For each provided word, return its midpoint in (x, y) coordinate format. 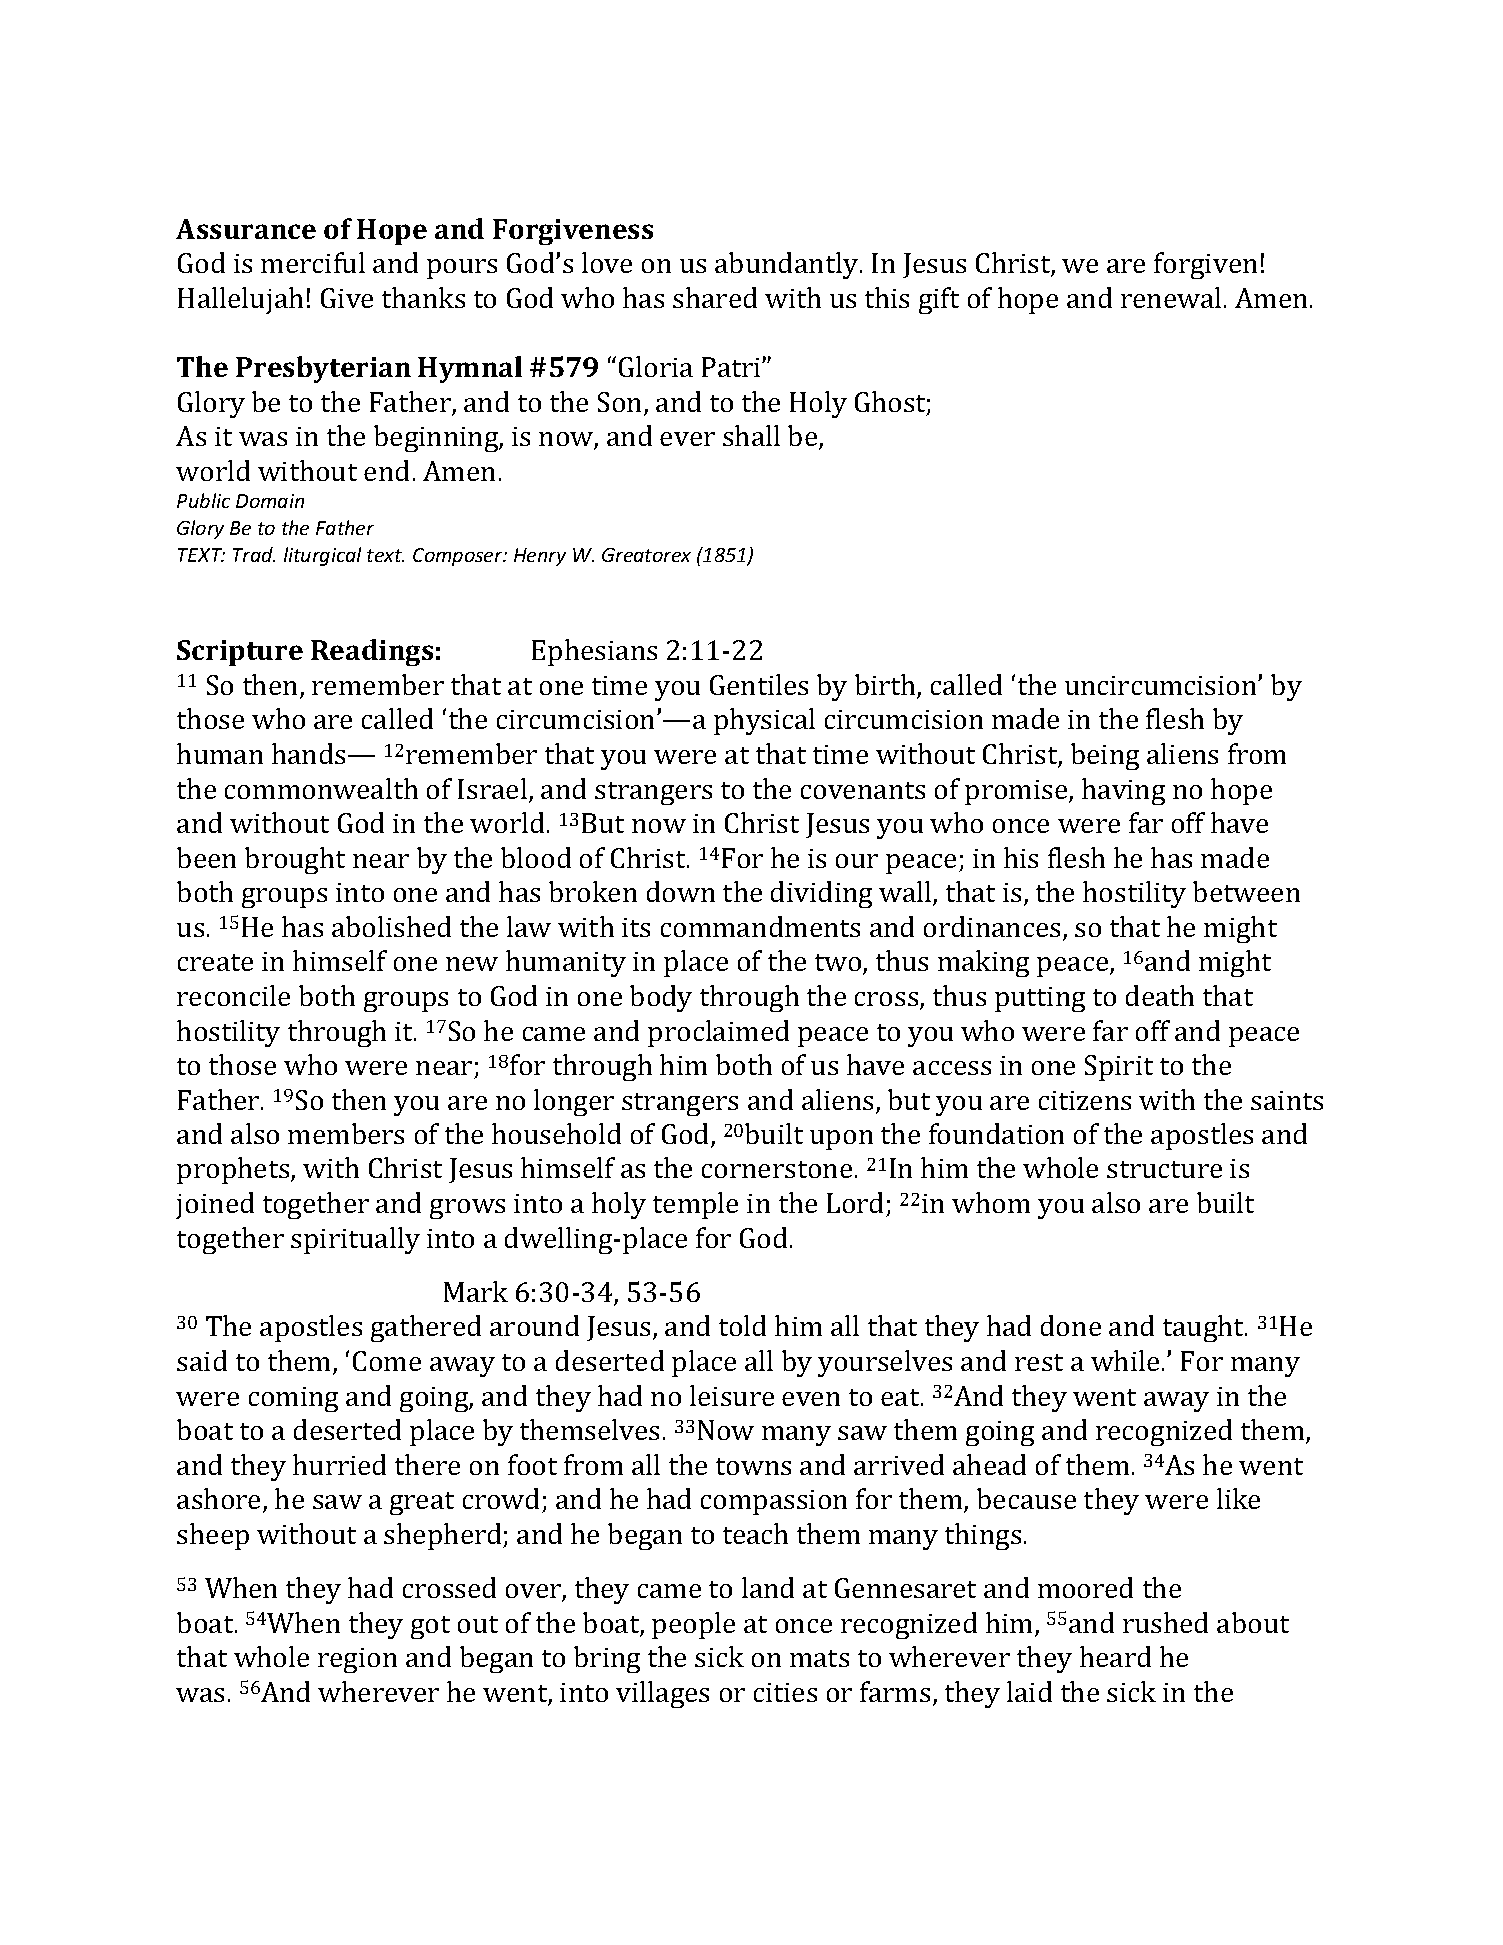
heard (1115, 1656)
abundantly (788, 265)
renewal (1171, 297)
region (357, 1660)
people (693, 1625)
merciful (313, 262)
